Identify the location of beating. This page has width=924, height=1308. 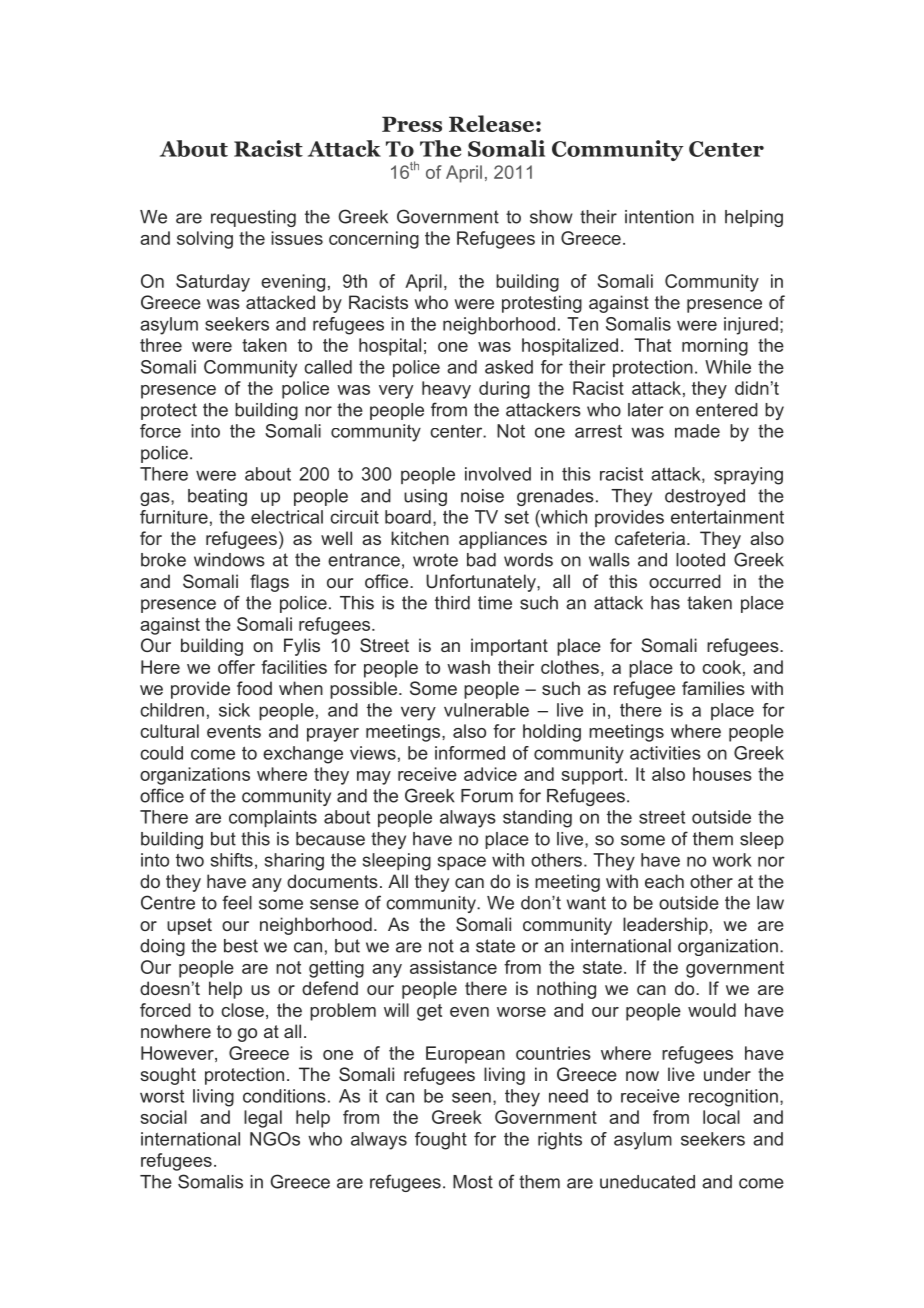
(217, 497).
